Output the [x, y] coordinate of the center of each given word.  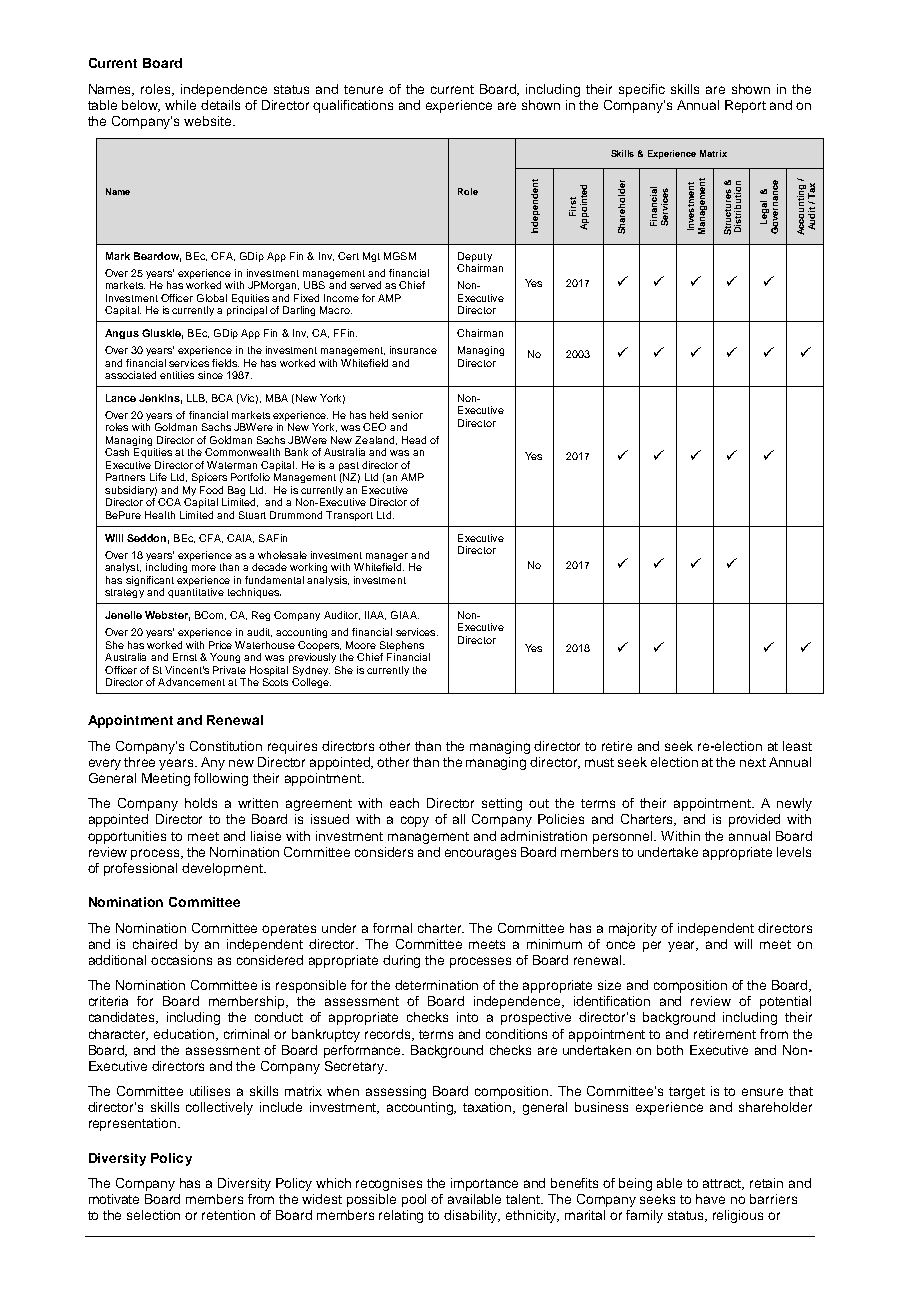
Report [745, 106]
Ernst [185, 657]
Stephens [402, 646]
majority [633, 929]
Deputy [475, 257]
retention [228, 1215]
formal [392, 928]
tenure [363, 89]
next [753, 762]
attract [723, 1184]
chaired [155, 944]
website [209, 121]
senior [407, 415]
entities [177, 375]
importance [484, 1184]
